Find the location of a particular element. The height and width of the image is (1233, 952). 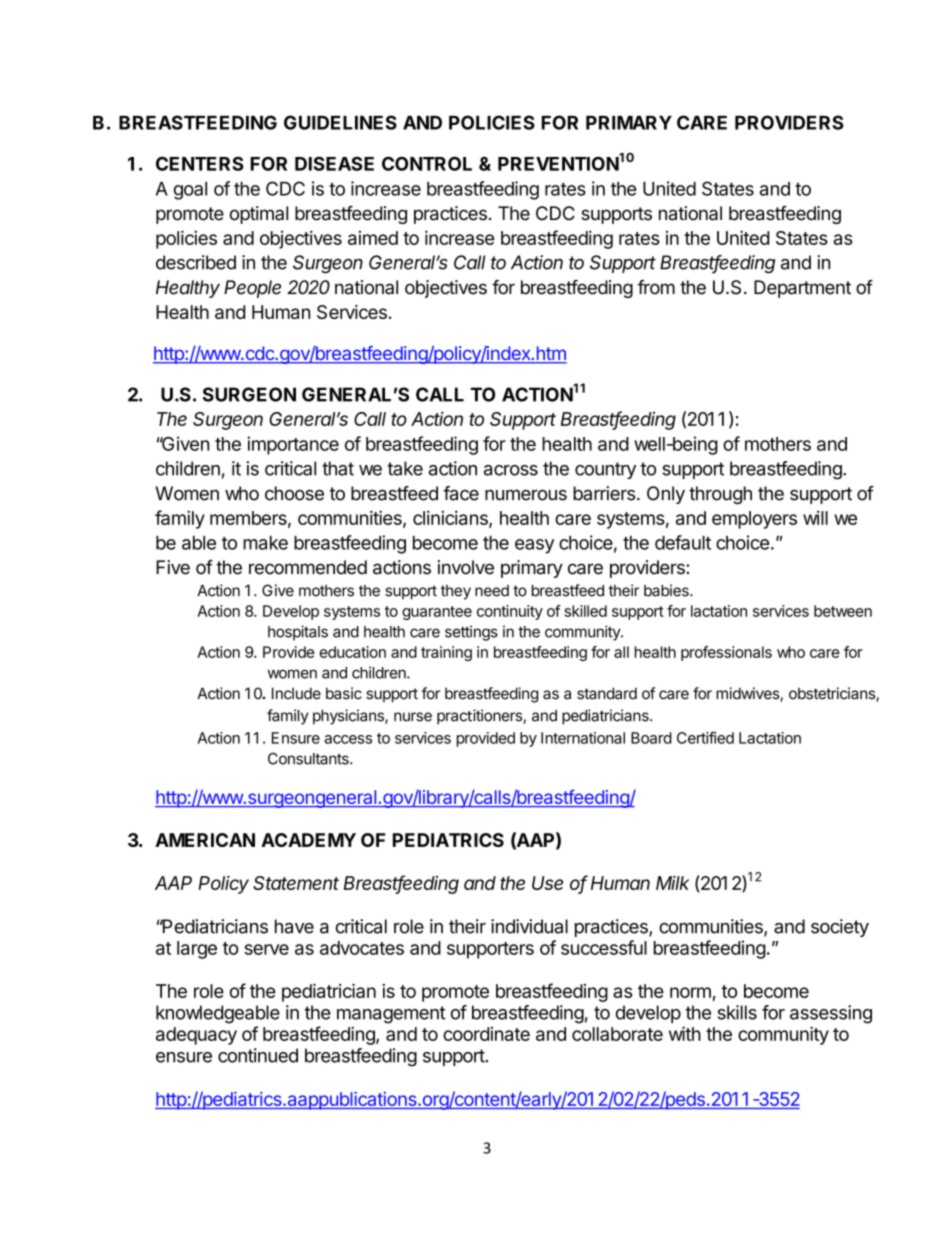

continued is located at coordinates (258, 1055).
